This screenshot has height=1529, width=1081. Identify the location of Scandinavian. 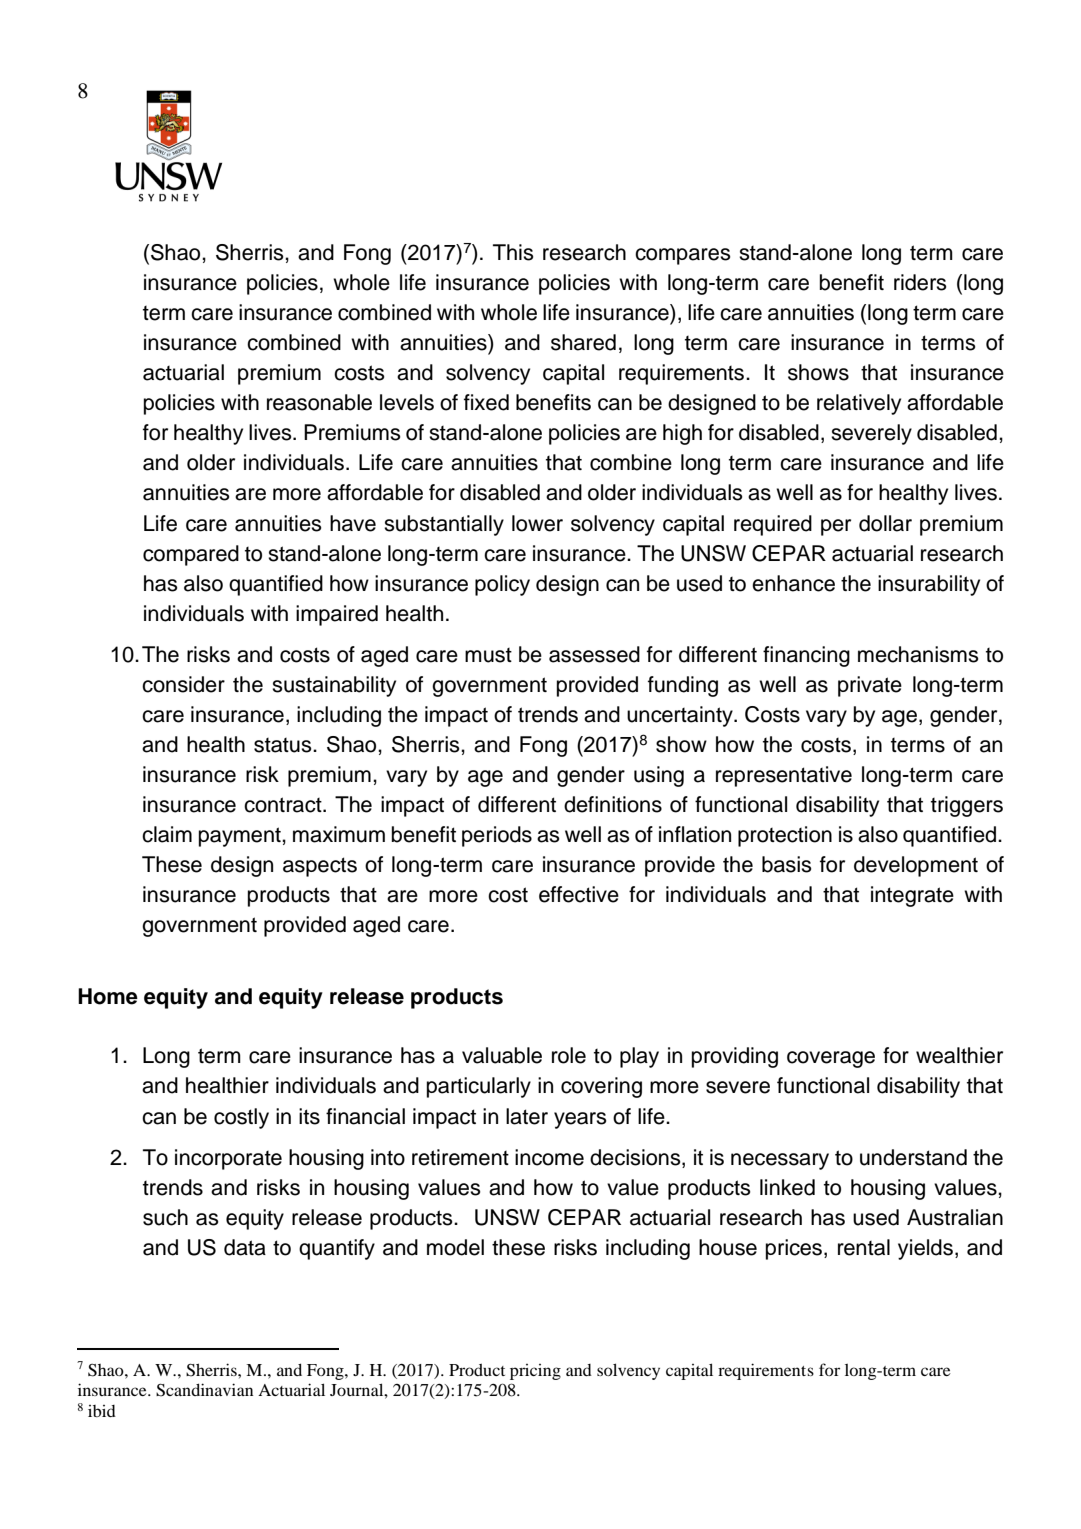
(204, 1390).
